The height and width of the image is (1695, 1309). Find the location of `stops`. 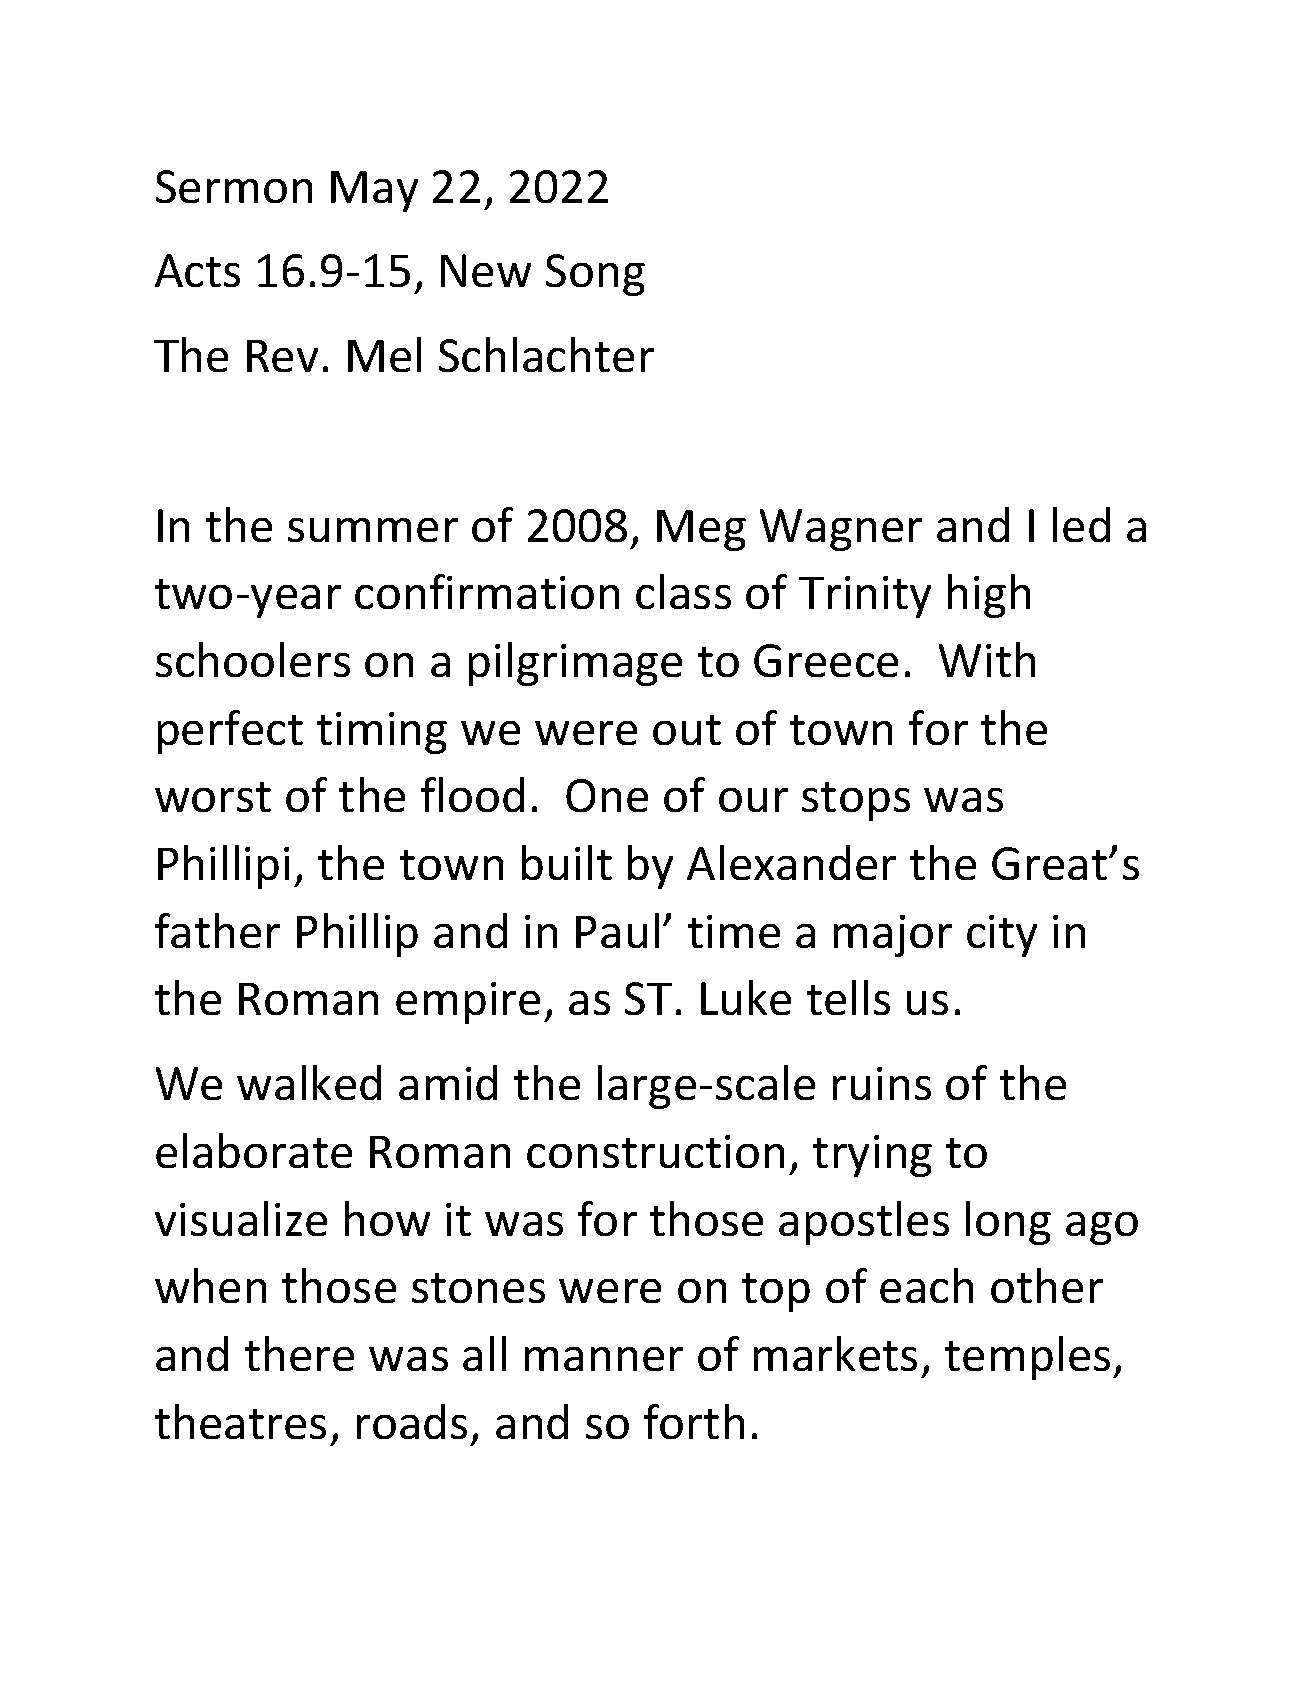

stops is located at coordinates (856, 801).
